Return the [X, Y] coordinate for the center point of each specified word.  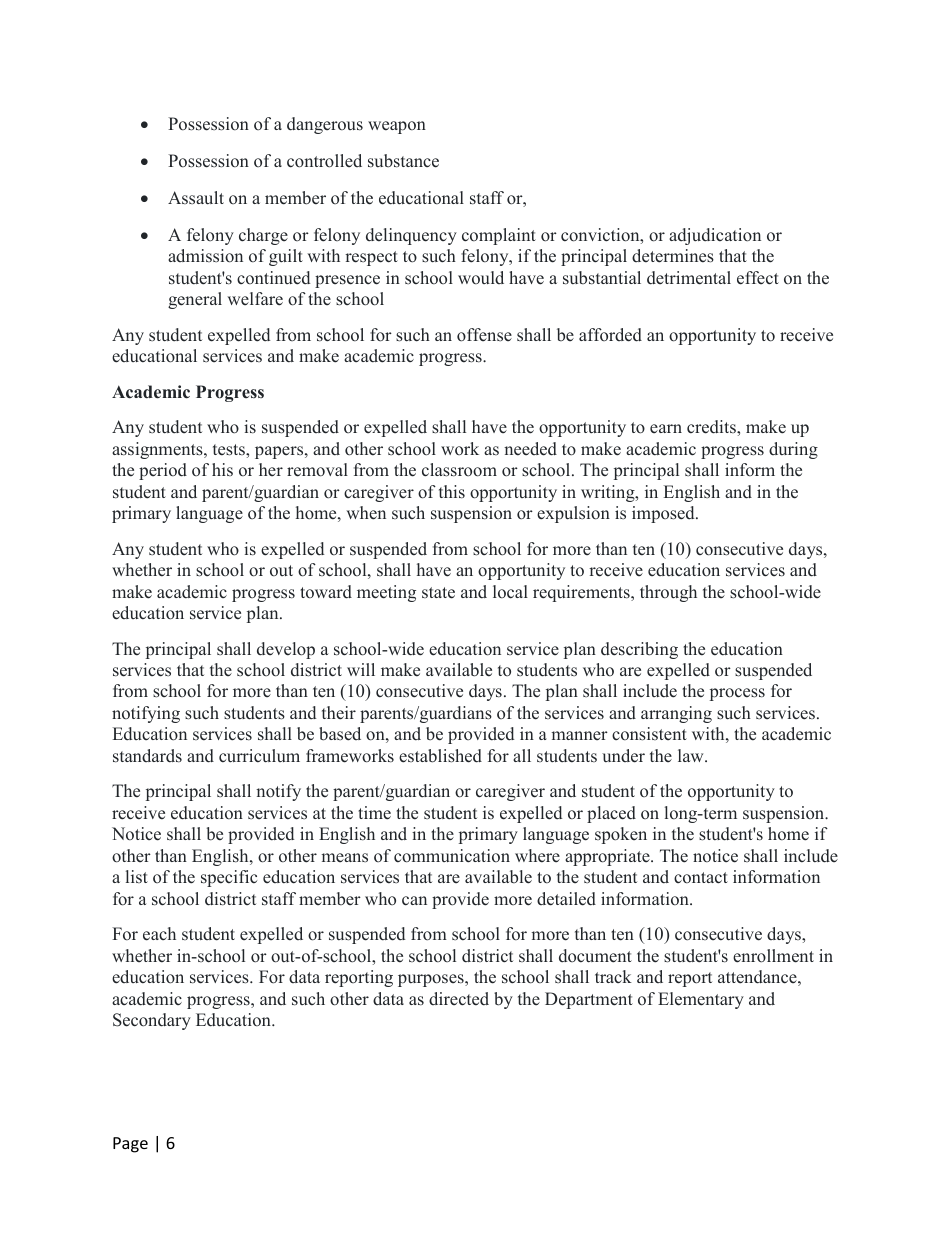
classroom [459, 470]
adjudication [715, 236]
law [692, 755]
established [440, 756]
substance [403, 161]
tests [230, 450]
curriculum [259, 756]
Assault [196, 198]
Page [130, 1145]
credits [712, 427]
